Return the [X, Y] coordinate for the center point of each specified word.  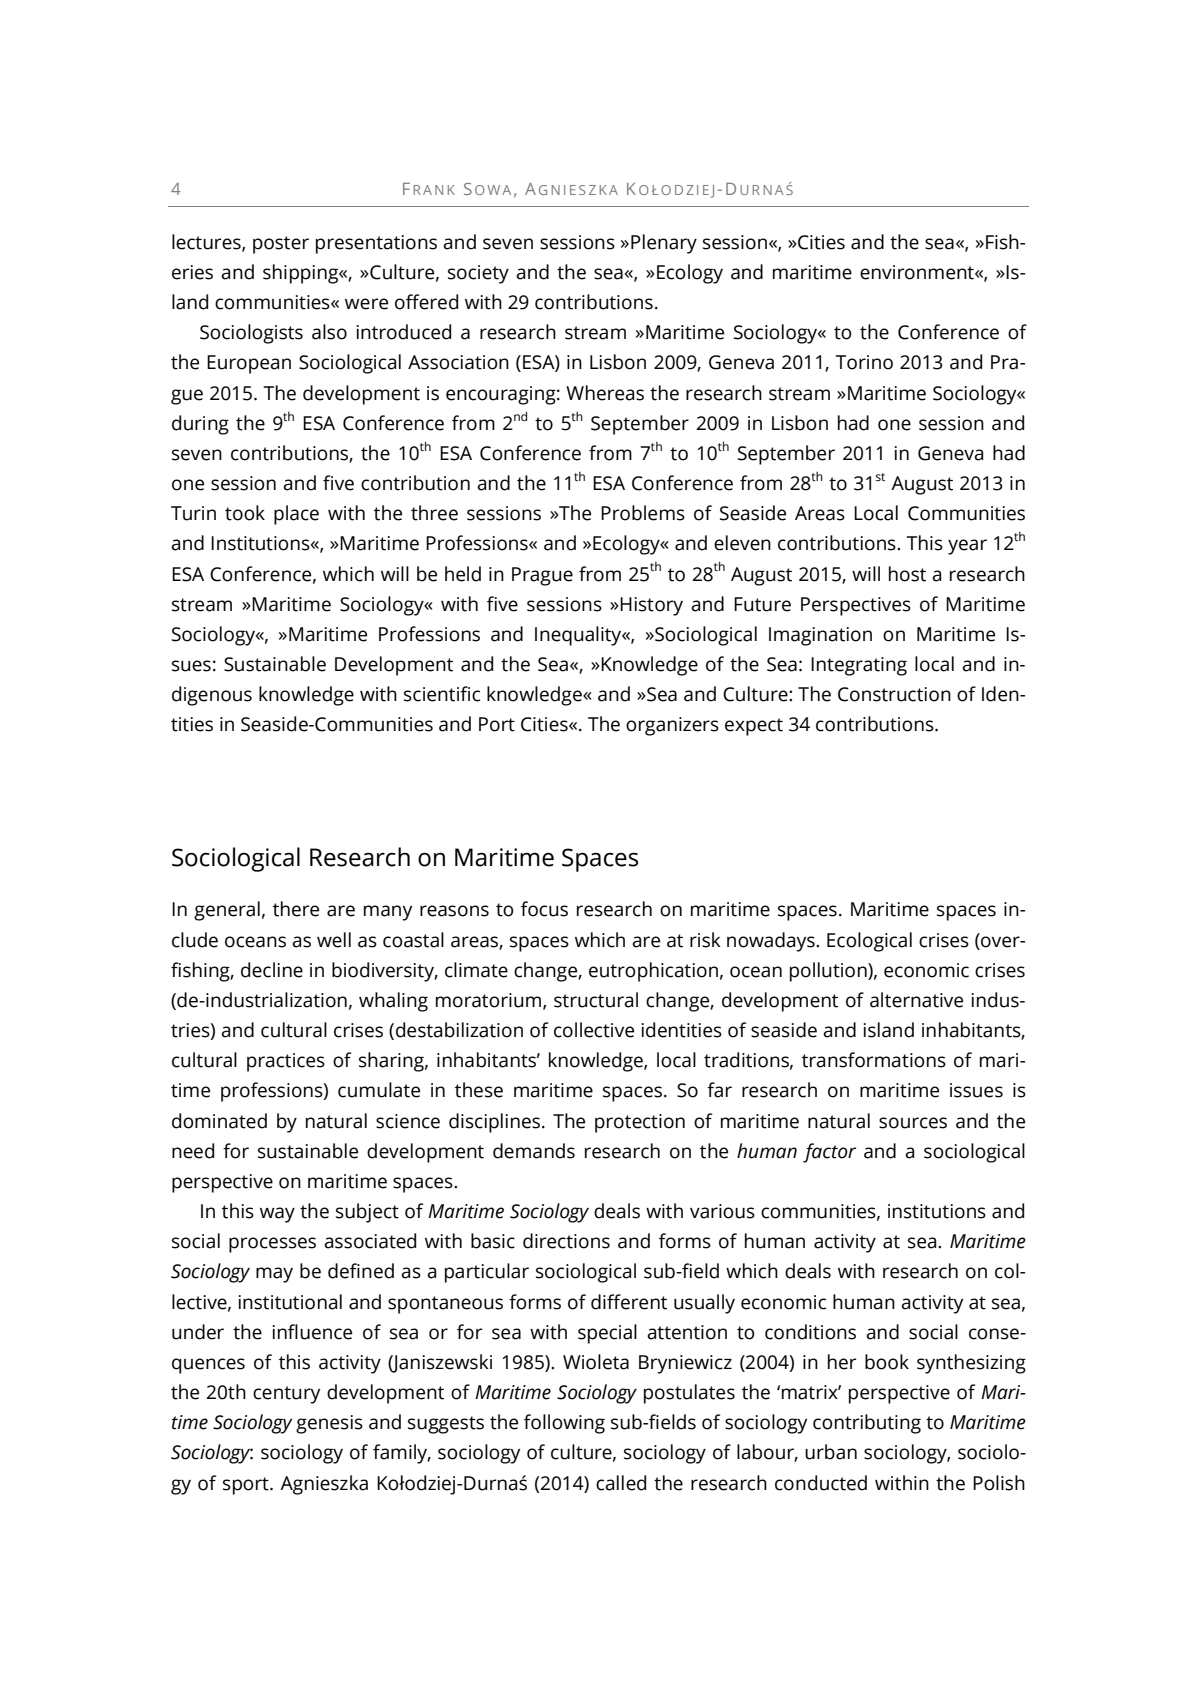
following [564, 1424]
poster [281, 245]
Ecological [869, 942]
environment [918, 272]
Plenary [664, 244]
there [296, 909]
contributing [867, 1424]
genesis [329, 1424]
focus [544, 909]
